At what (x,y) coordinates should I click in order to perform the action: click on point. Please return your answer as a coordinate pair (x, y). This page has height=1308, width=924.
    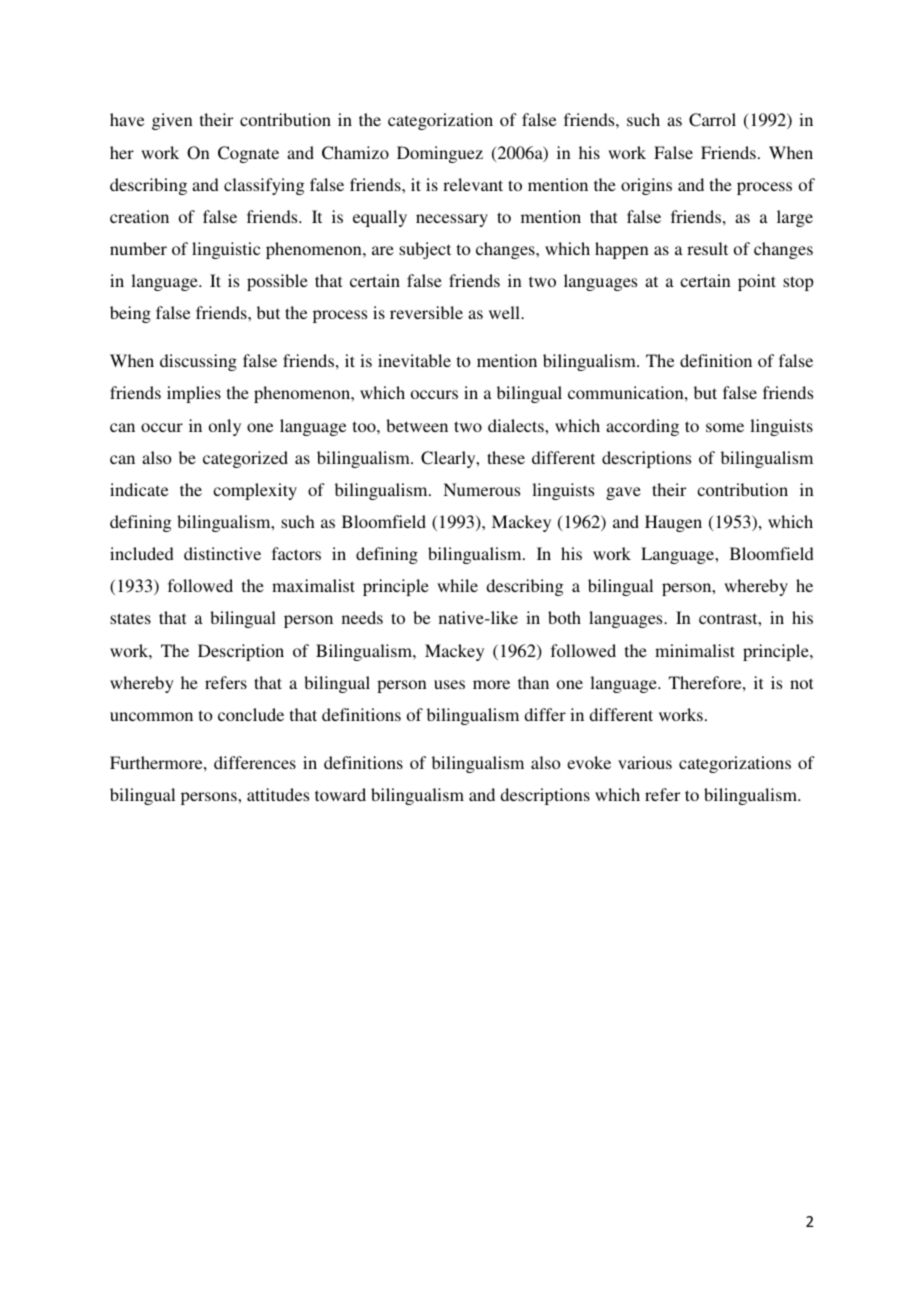
    Looking at the image, I should click on (757, 282).
